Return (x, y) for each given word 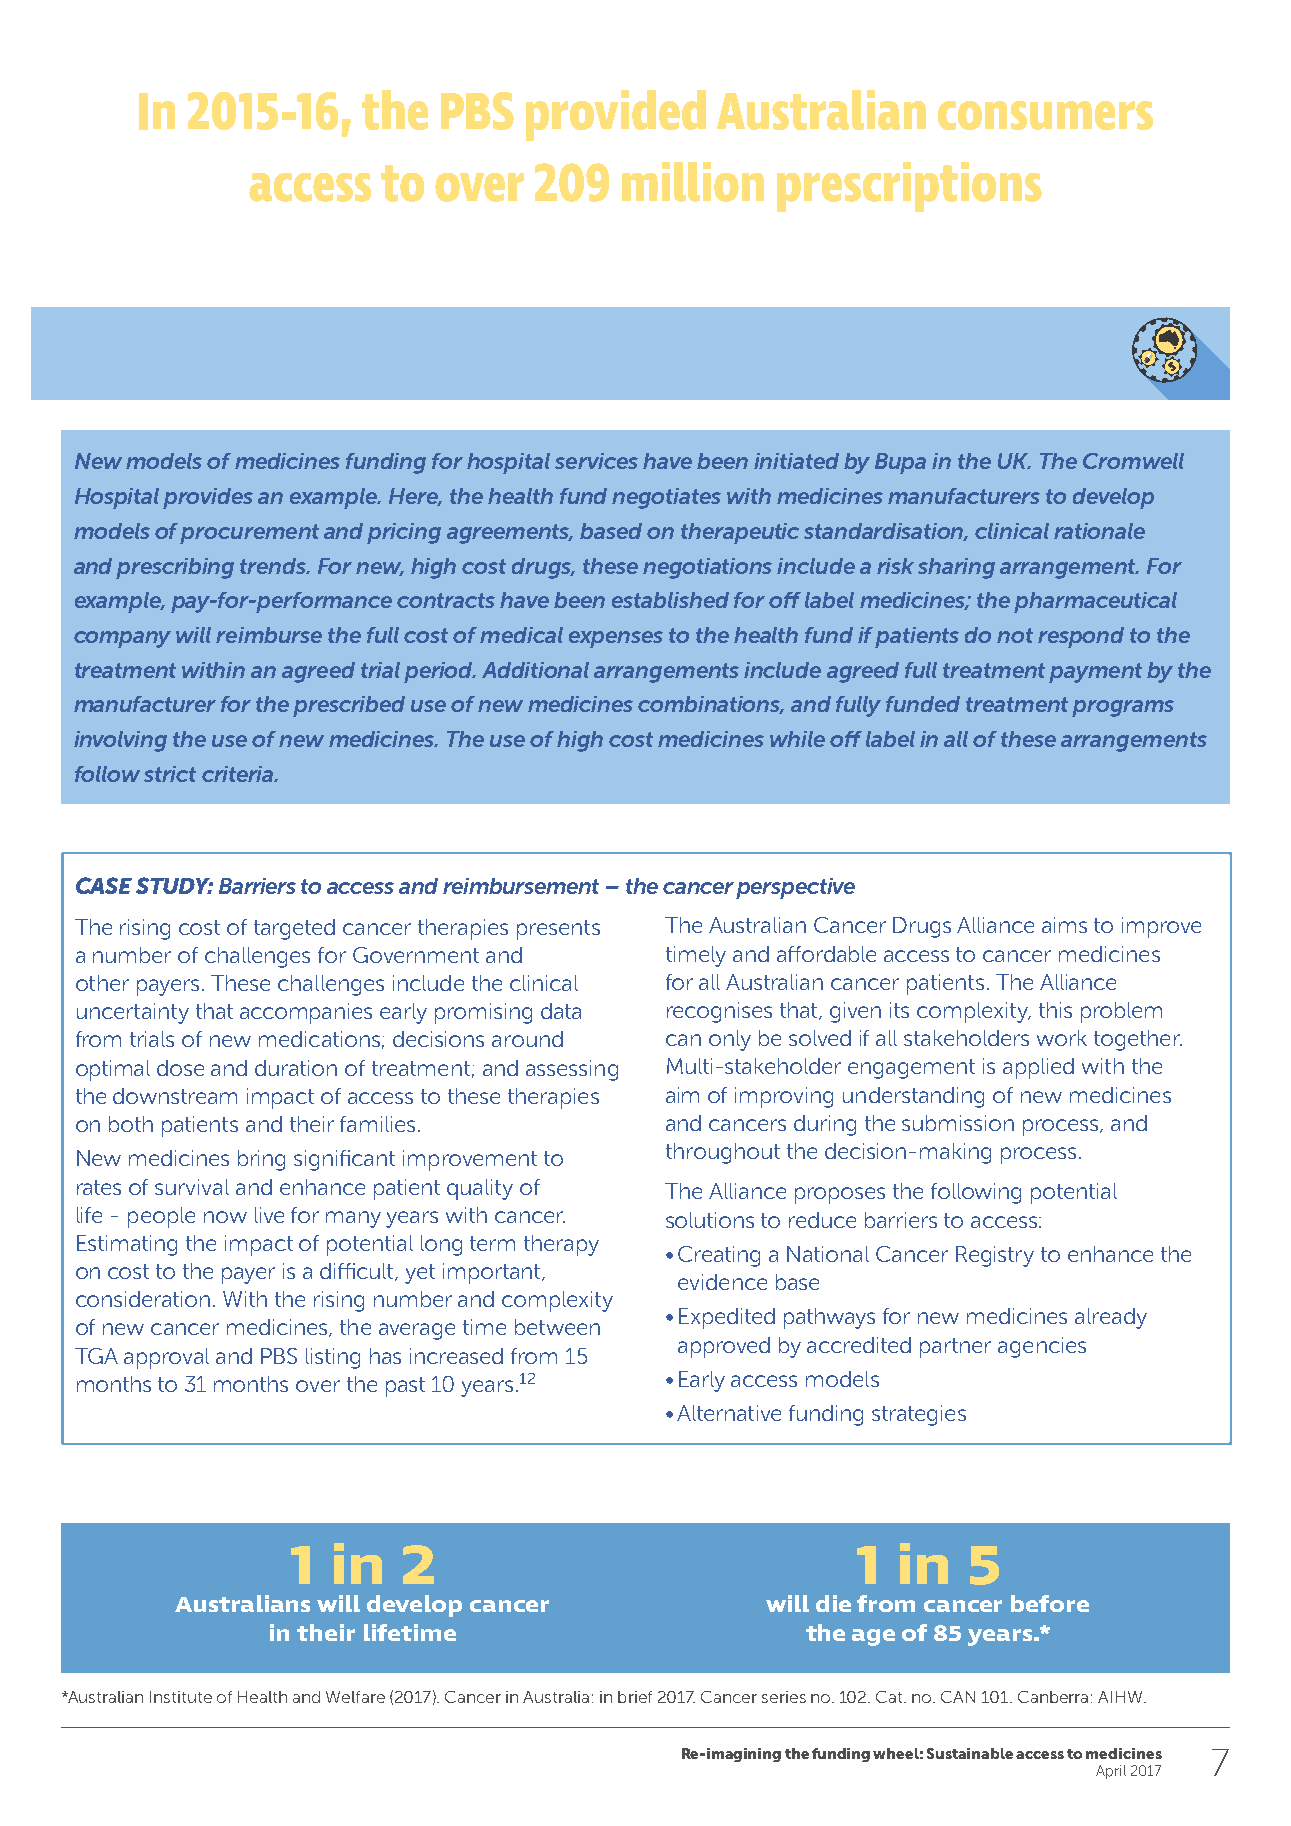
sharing (956, 568)
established (670, 600)
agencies (1042, 1347)
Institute (181, 1697)
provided (616, 115)
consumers (1045, 115)
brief (635, 1697)
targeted (294, 929)
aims (1064, 925)
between (557, 1327)
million (693, 182)
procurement (249, 534)
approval (166, 1358)
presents (558, 930)
